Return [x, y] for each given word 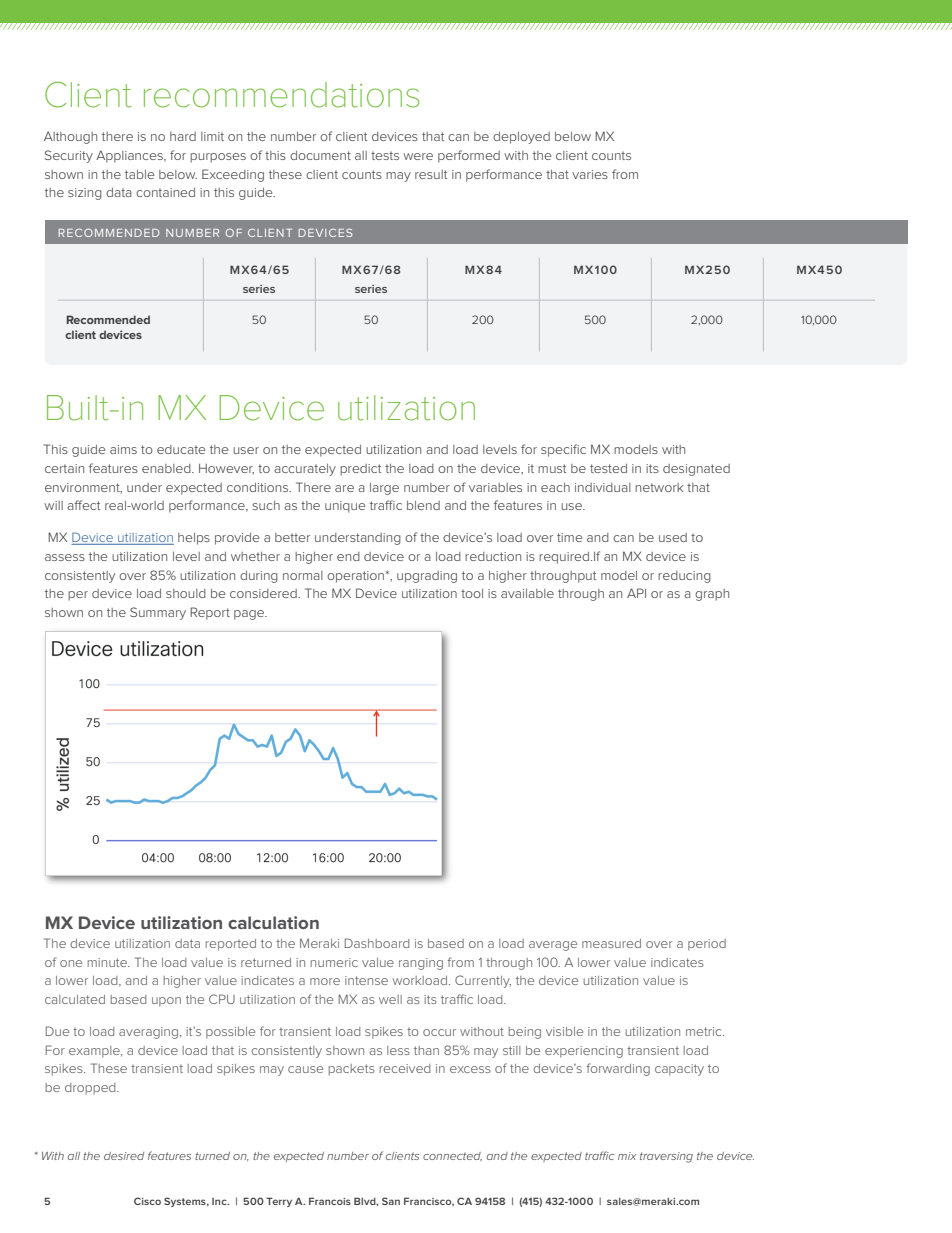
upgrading [427, 577]
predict [360, 470]
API [636, 593]
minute [108, 962]
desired [124, 1156]
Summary [158, 613]
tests [385, 155]
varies [590, 174]
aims [123, 449]
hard [183, 136]
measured [611, 943]
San [391, 1201]
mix [627, 1156]
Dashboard [377, 943]
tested [608, 468]
